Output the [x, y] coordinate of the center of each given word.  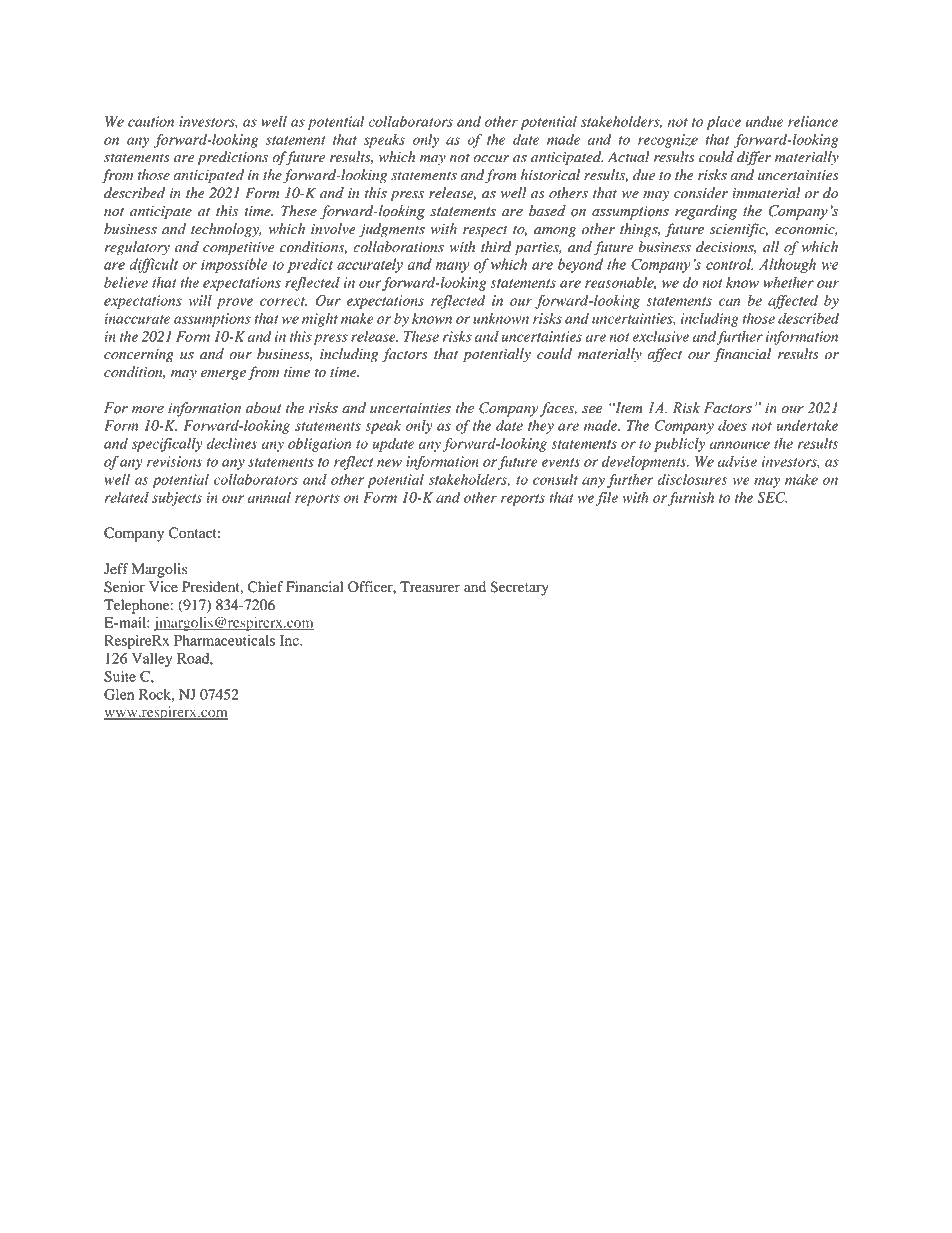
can [729, 302]
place [723, 123]
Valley [152, 660]
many [453, 267]
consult [555, 479]
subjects [177, 499]
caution [151, 121]
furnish [691, 499]
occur [491, 159]
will [200, 300]
